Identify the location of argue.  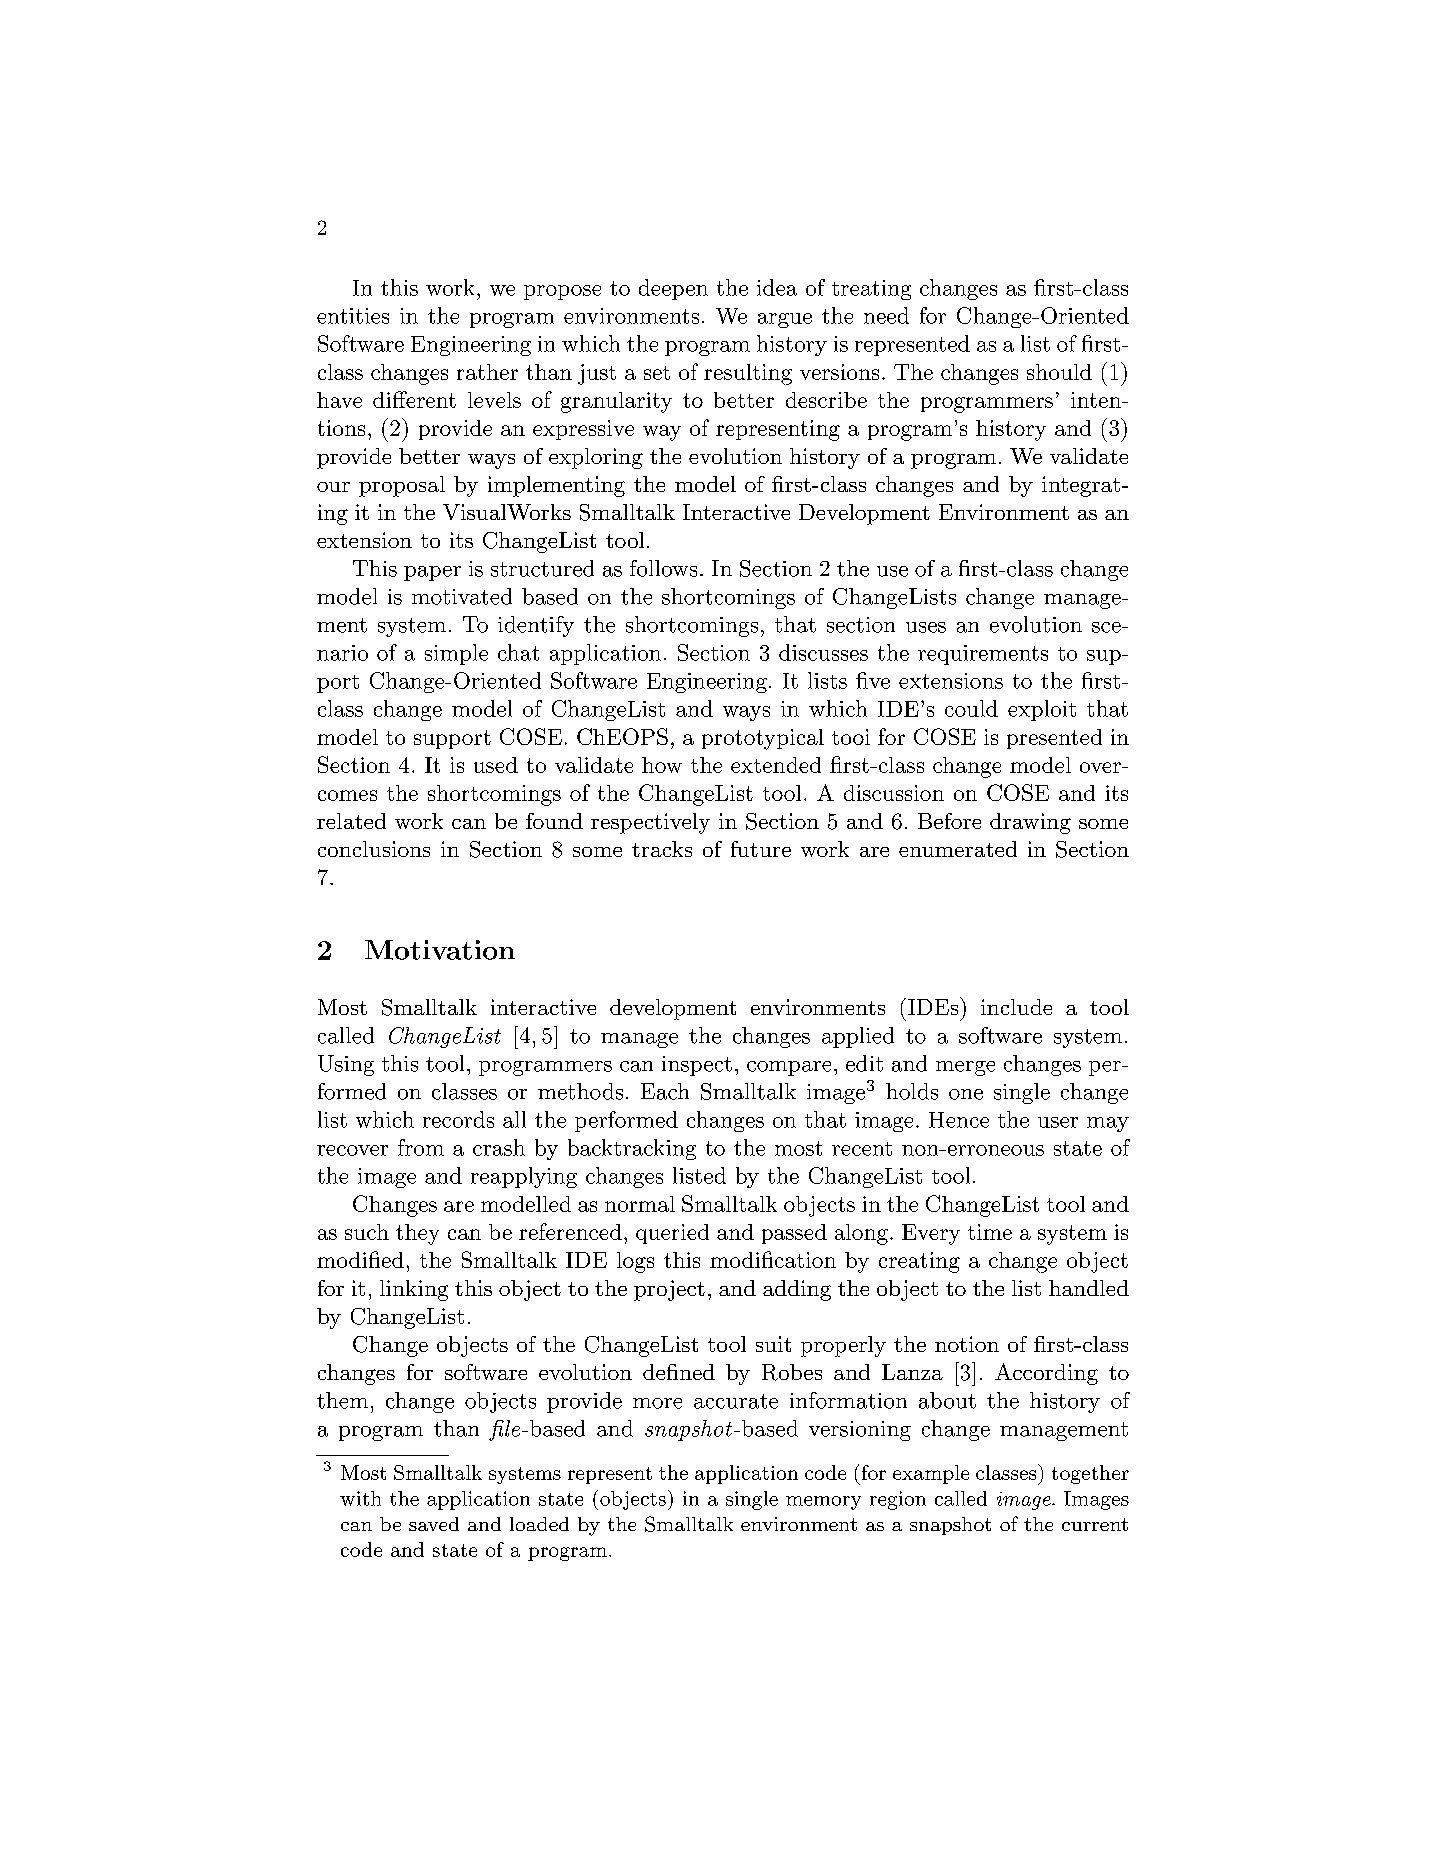
(785, 320).
